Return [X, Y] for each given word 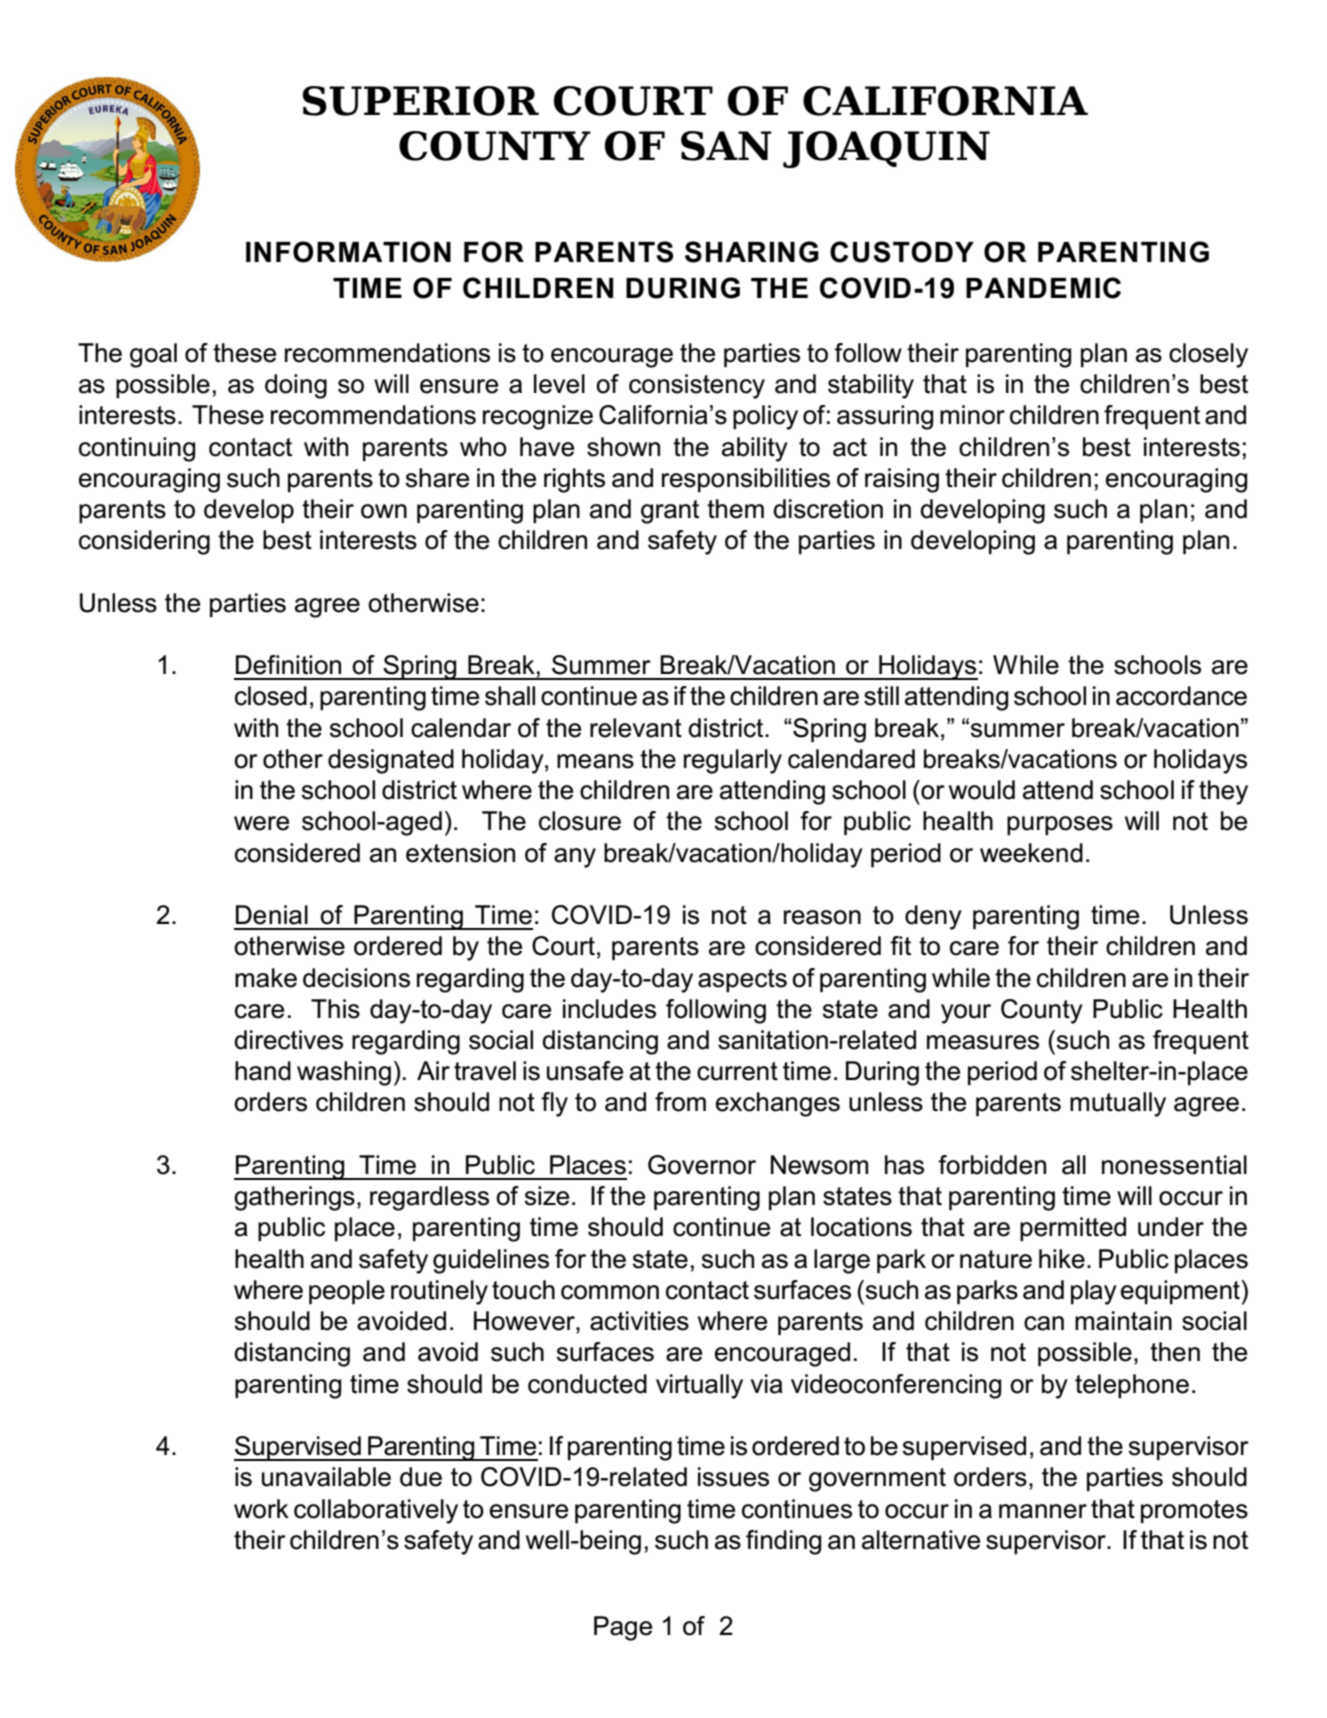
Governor [702, 1165]
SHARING [752, 252]
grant [670, 512]
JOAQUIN [886, 149]
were [261, 823]
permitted [1073, 1229]
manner [1043, 1511]
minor [972, 415]
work [261, 1509]
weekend [1031, 853]
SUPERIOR [420, 101]
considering [144, 542]
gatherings [294, 1198]
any [575, 858]
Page [623, 1628]
